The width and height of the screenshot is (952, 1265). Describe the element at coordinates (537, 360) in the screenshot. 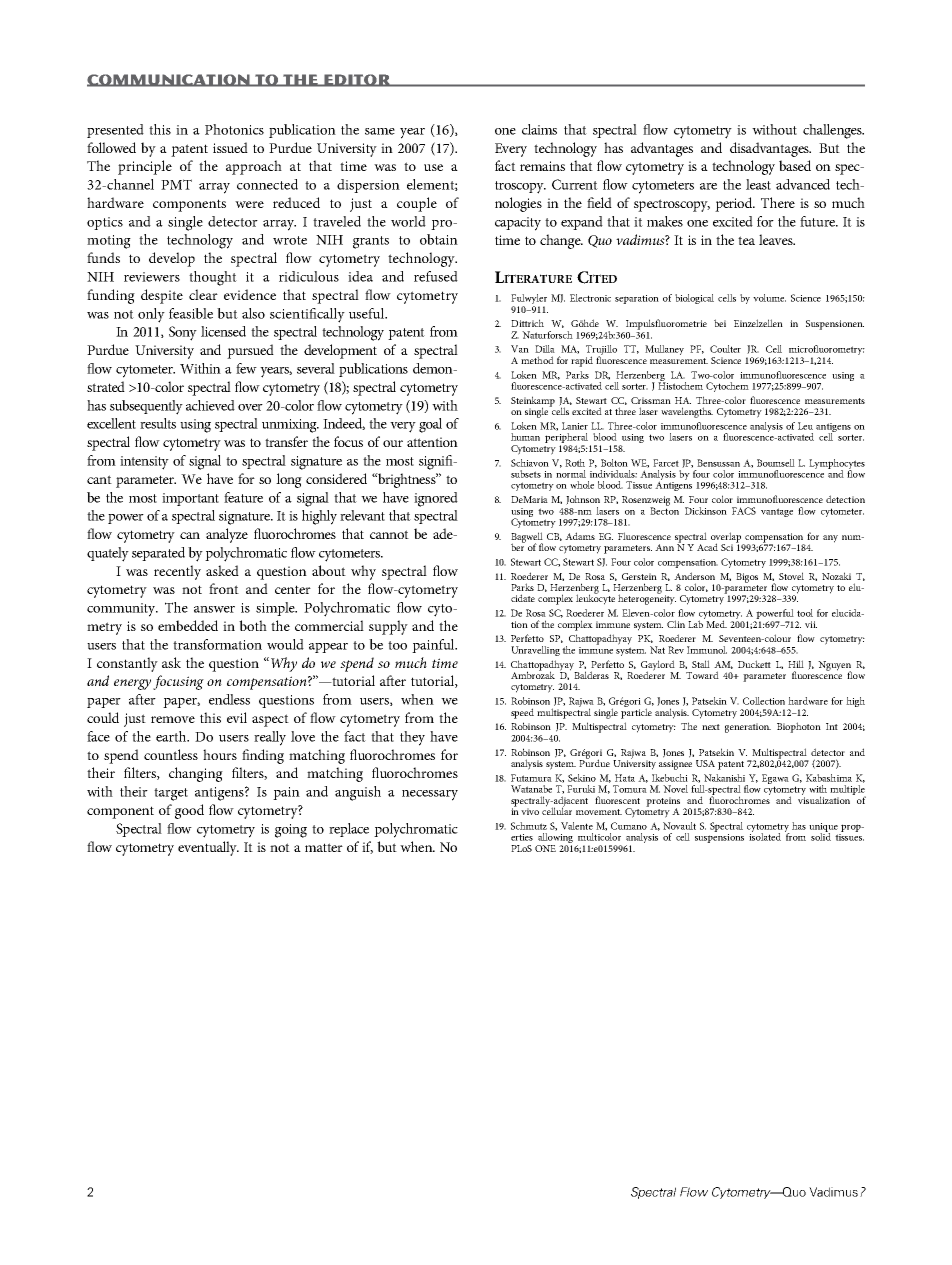

I see `method` at that location.
